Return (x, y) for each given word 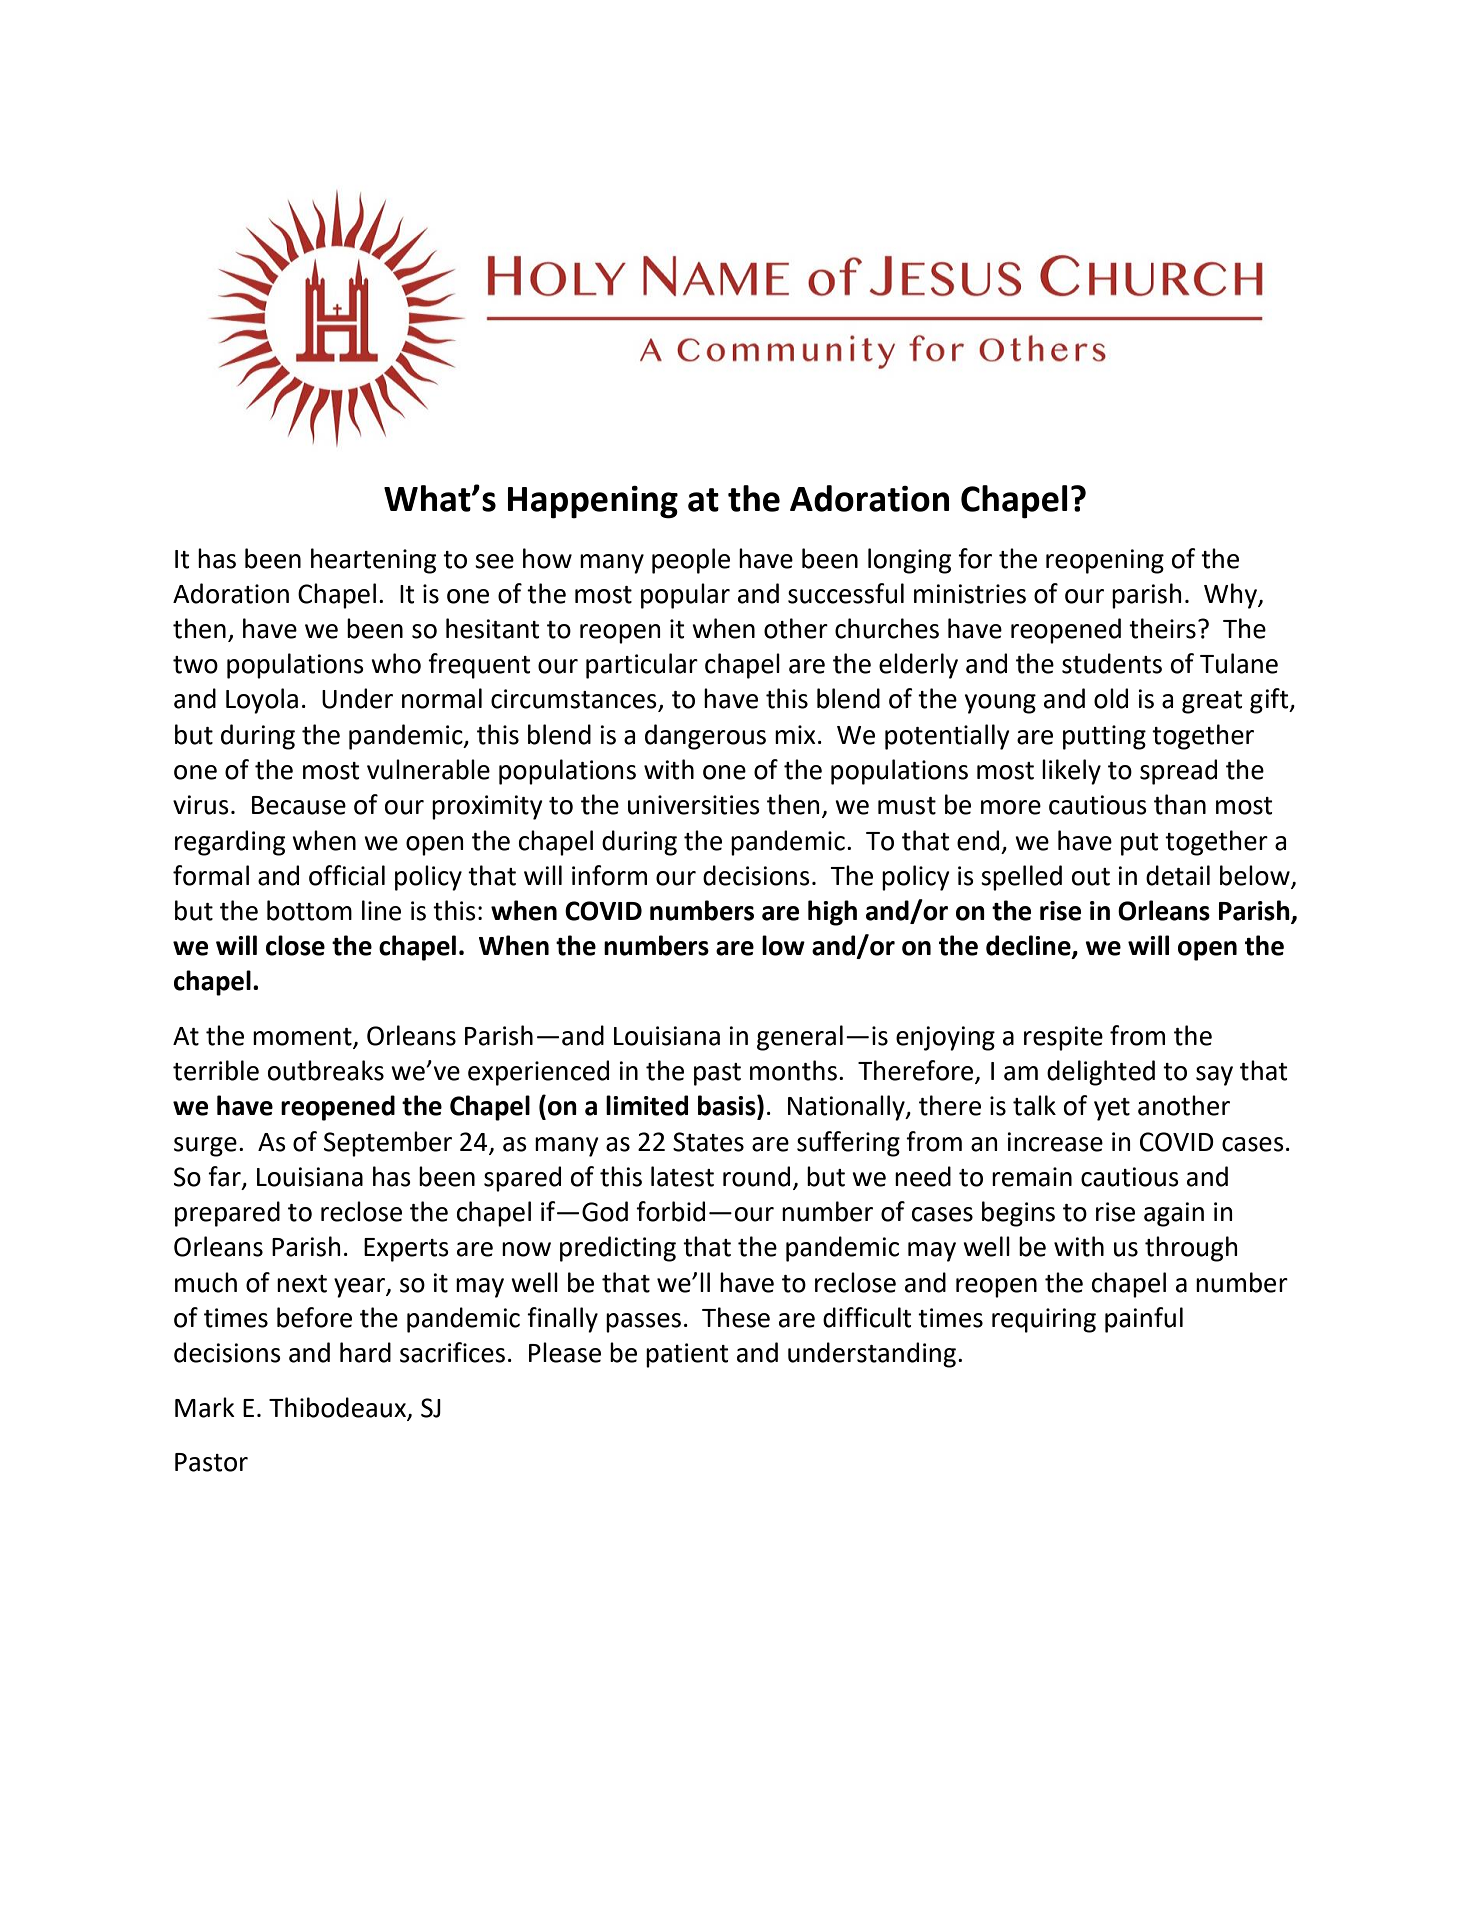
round (756, 1176)
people (691, 561)
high (832, 913)
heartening (373, 561)
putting (1104, 737)
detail (1178, 875)
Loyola (262, 701)
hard (365, 1352)
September (388, 1144)
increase (1055, 1142)
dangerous (705, 737)
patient (687, 1355)
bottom (309, 910)
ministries (970, 594)
